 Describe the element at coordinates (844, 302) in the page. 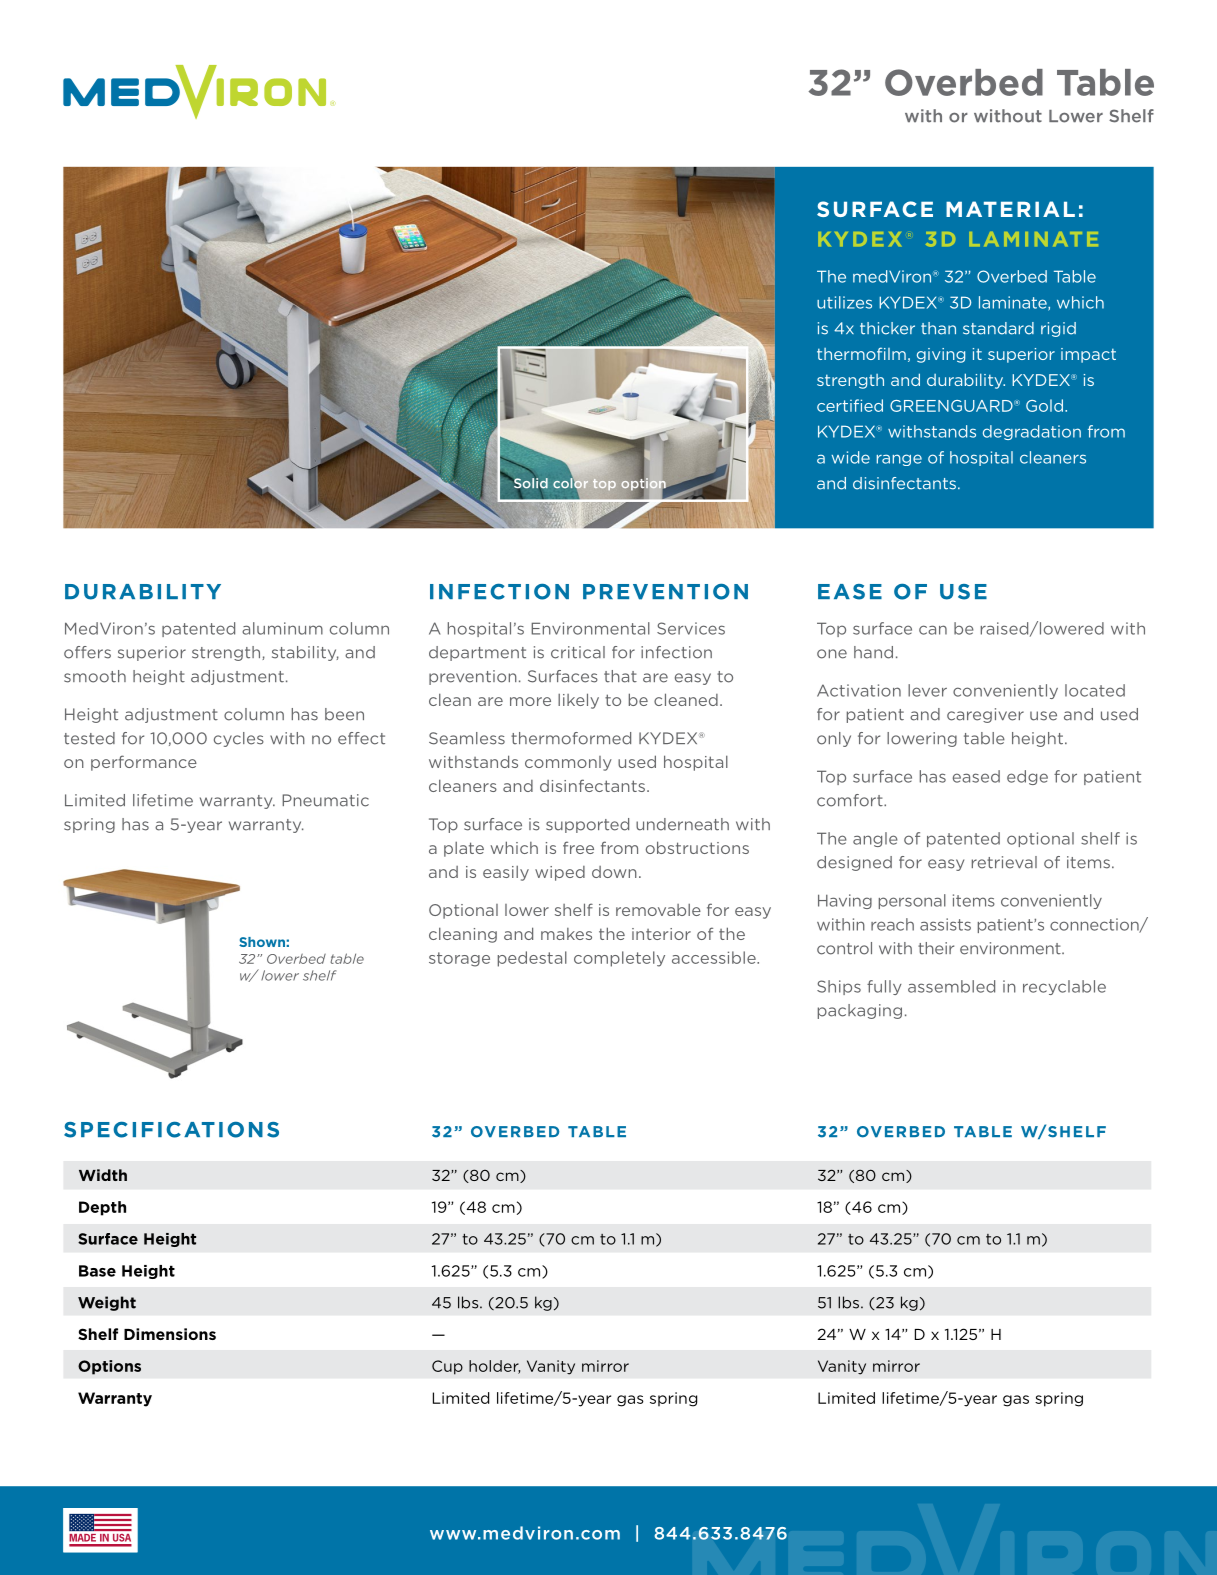

I see `utilizes` at that location.
